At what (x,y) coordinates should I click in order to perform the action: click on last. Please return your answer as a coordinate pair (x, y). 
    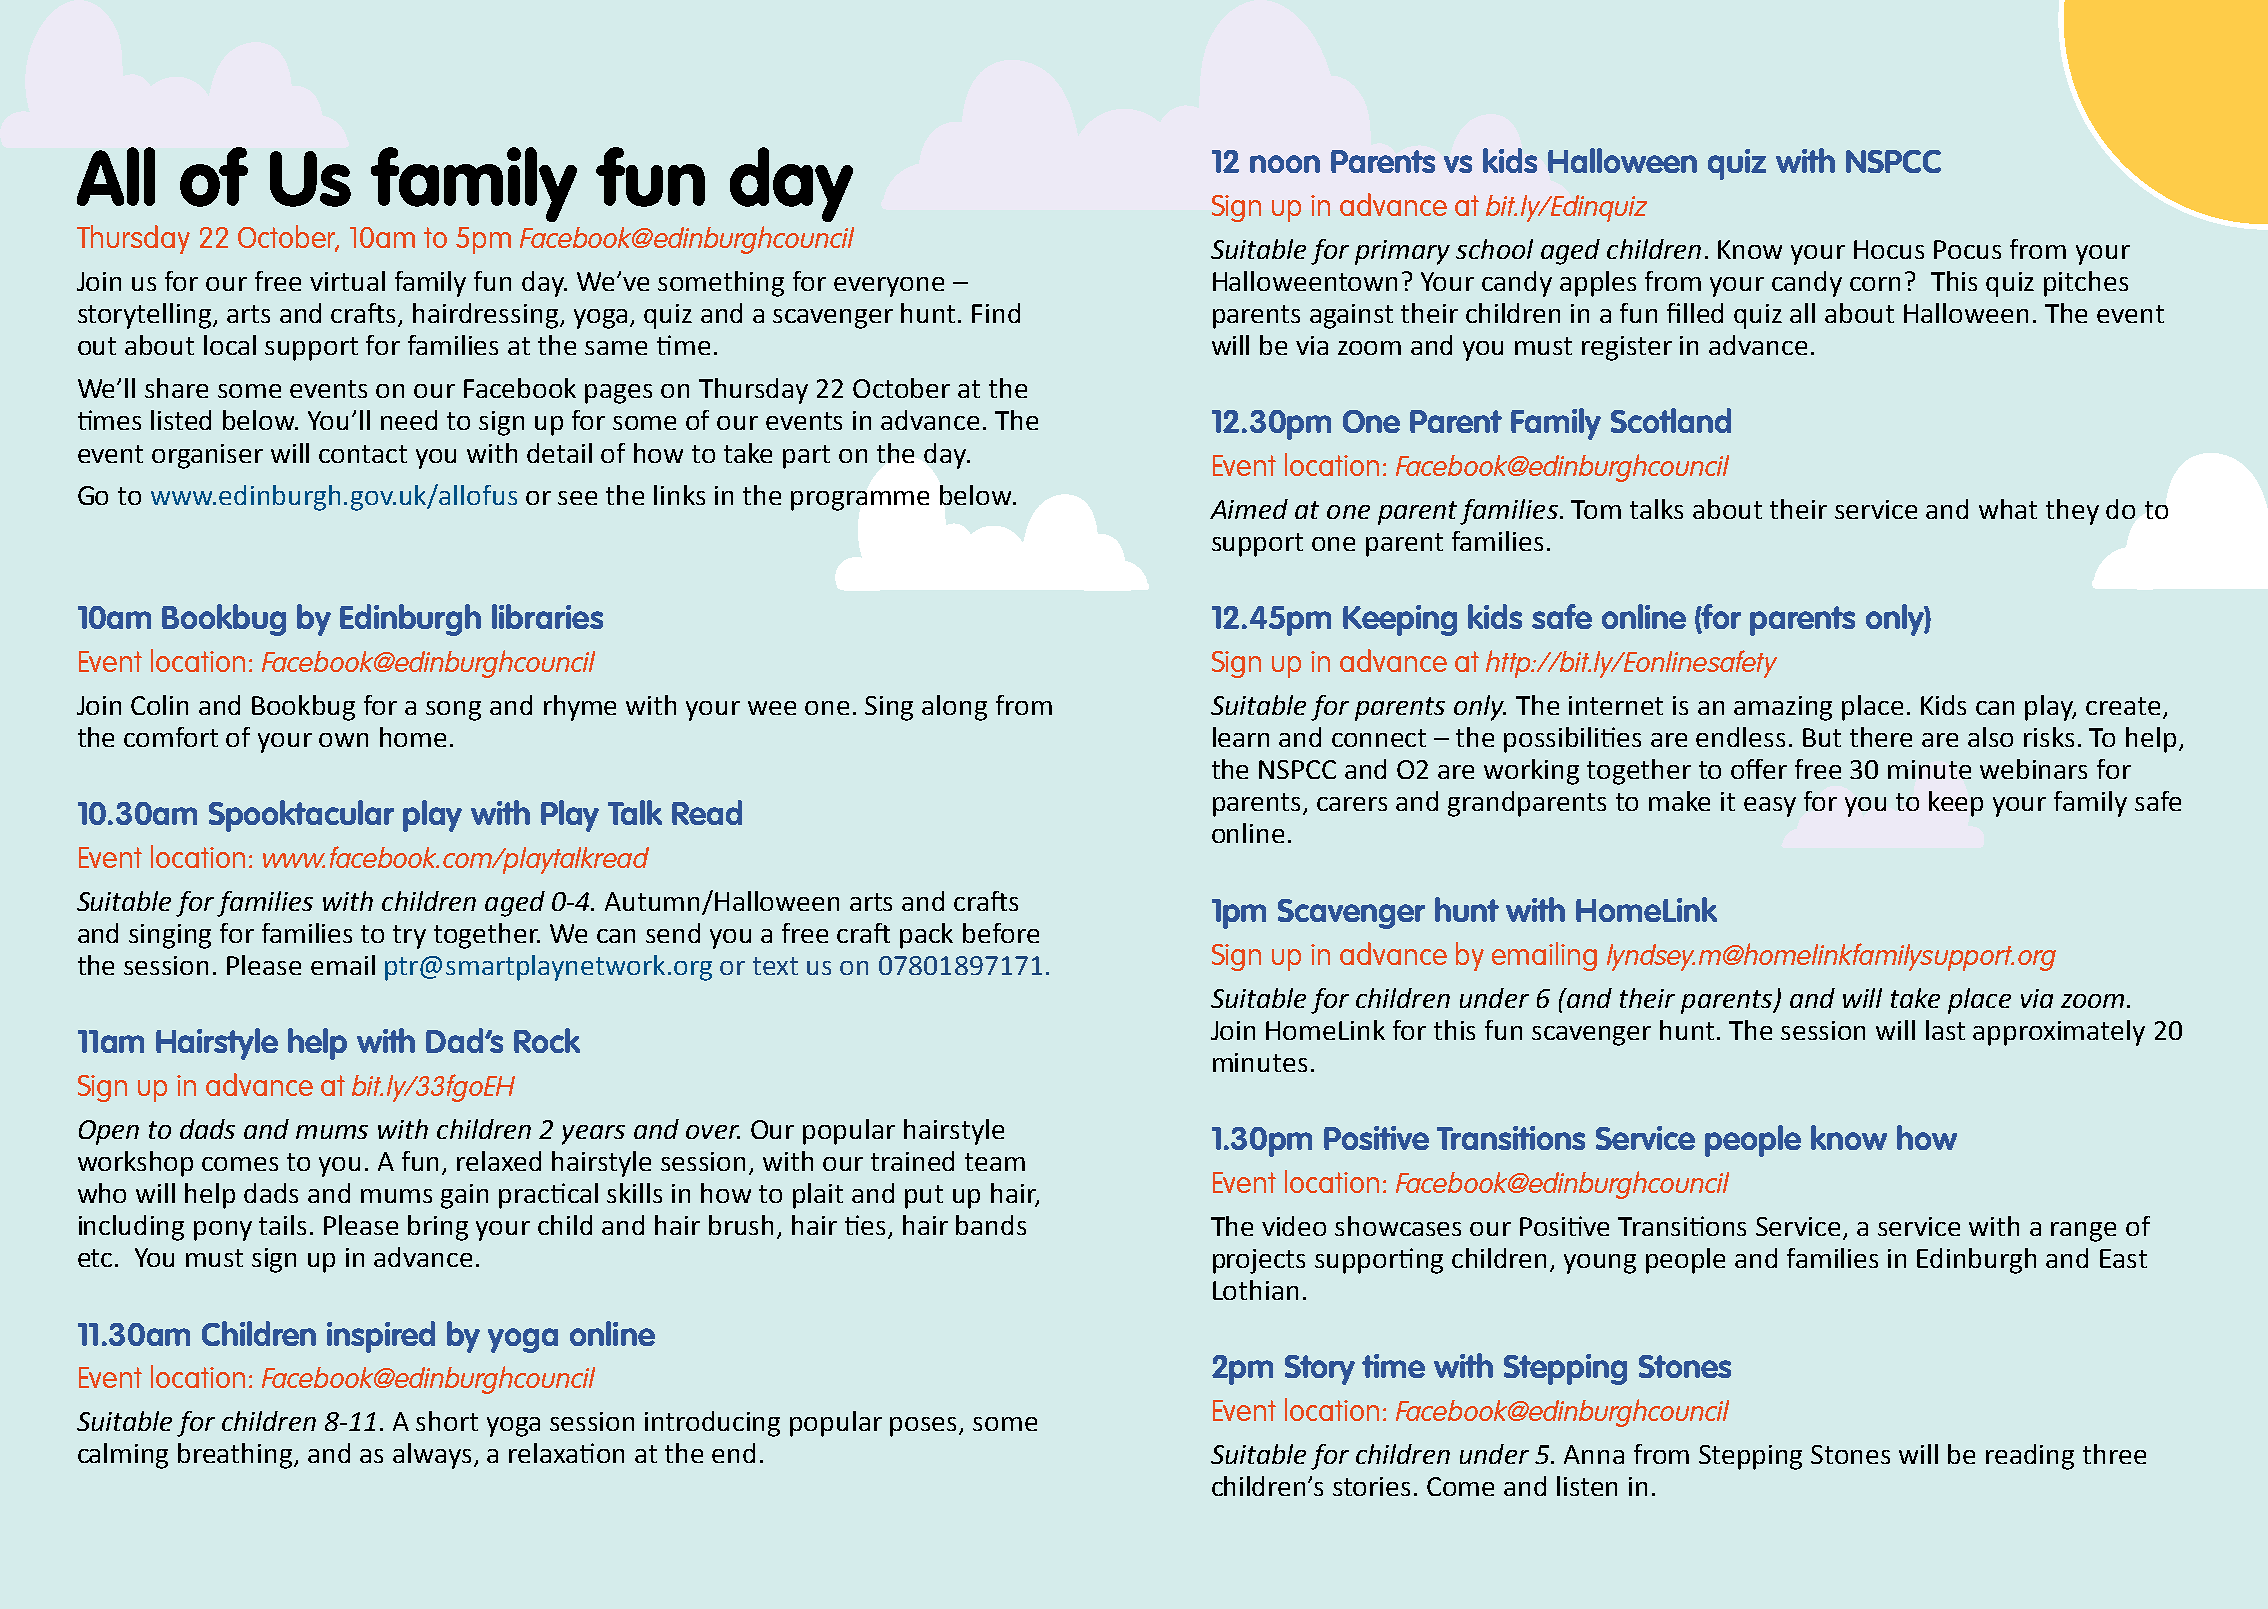
    Looking at the image, I should click on (1945, 1030).
